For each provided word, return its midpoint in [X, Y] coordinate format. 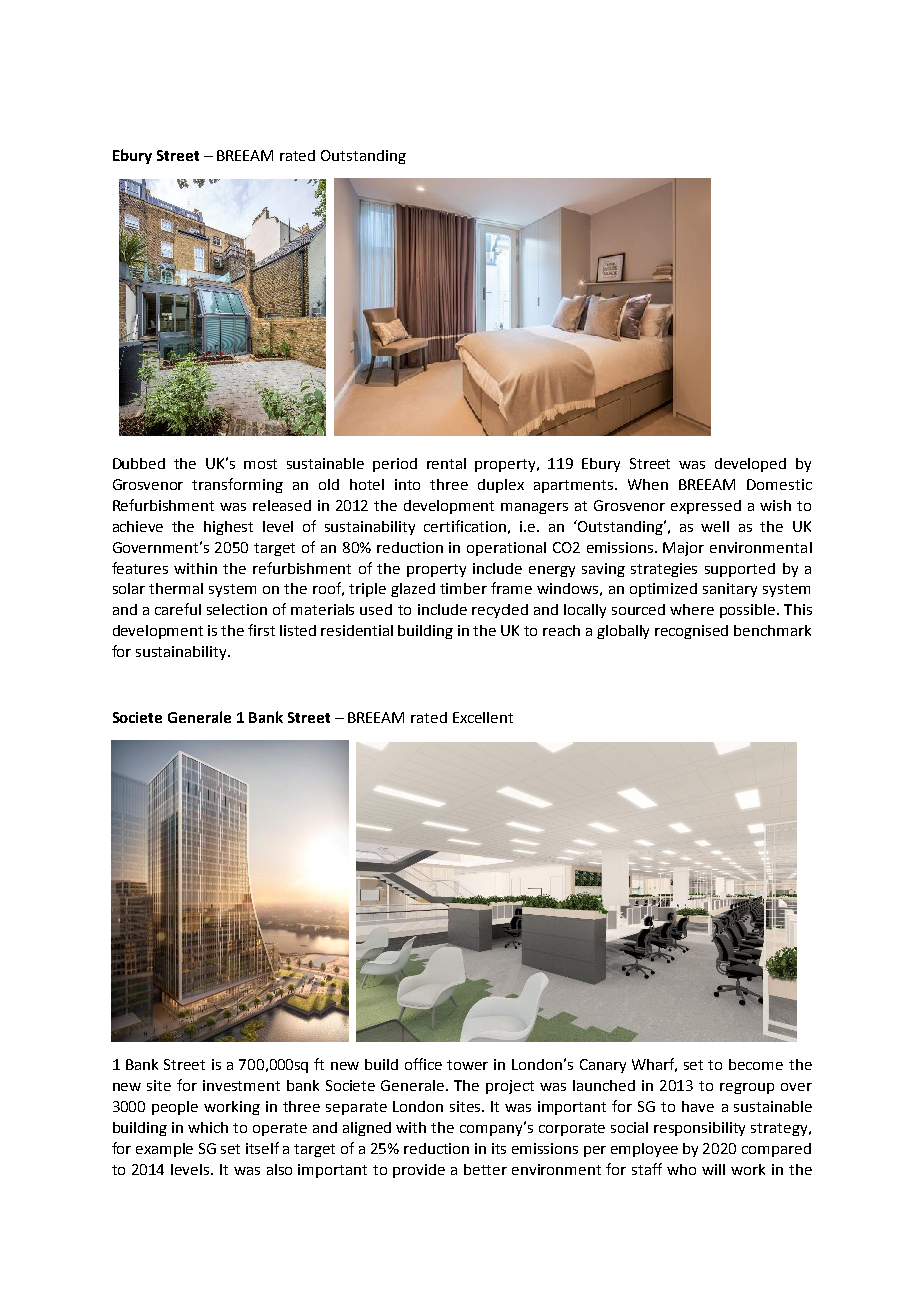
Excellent [483, 717]
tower [467, 1065]
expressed [706, 507]
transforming [237, 485]
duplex [501, 486]
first [261, 630]
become [756, 1064]
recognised [691, 632]
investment [241, 1085]
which [208, 1127]
